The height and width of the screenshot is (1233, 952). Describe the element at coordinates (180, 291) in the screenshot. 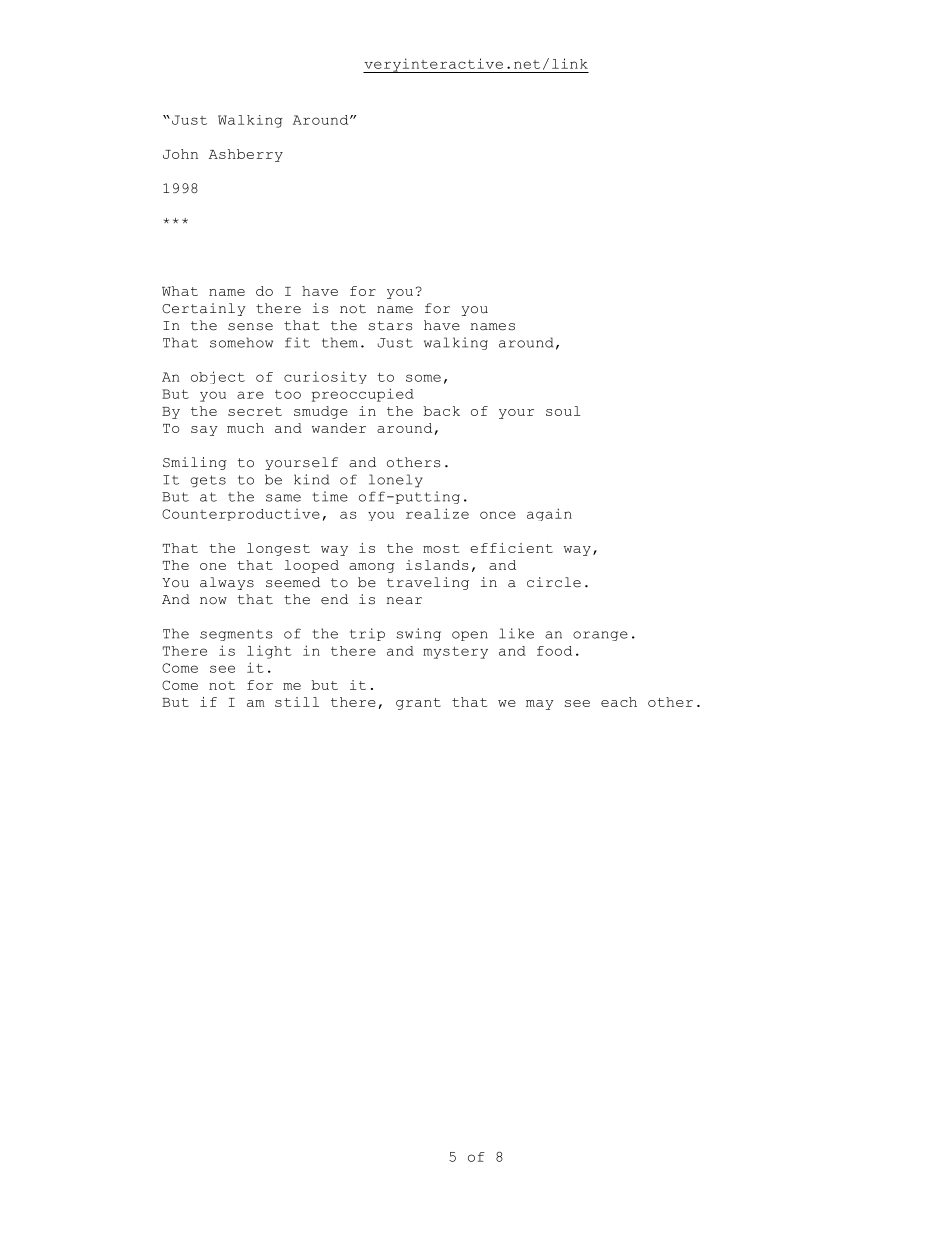

I see `What` at that location.
